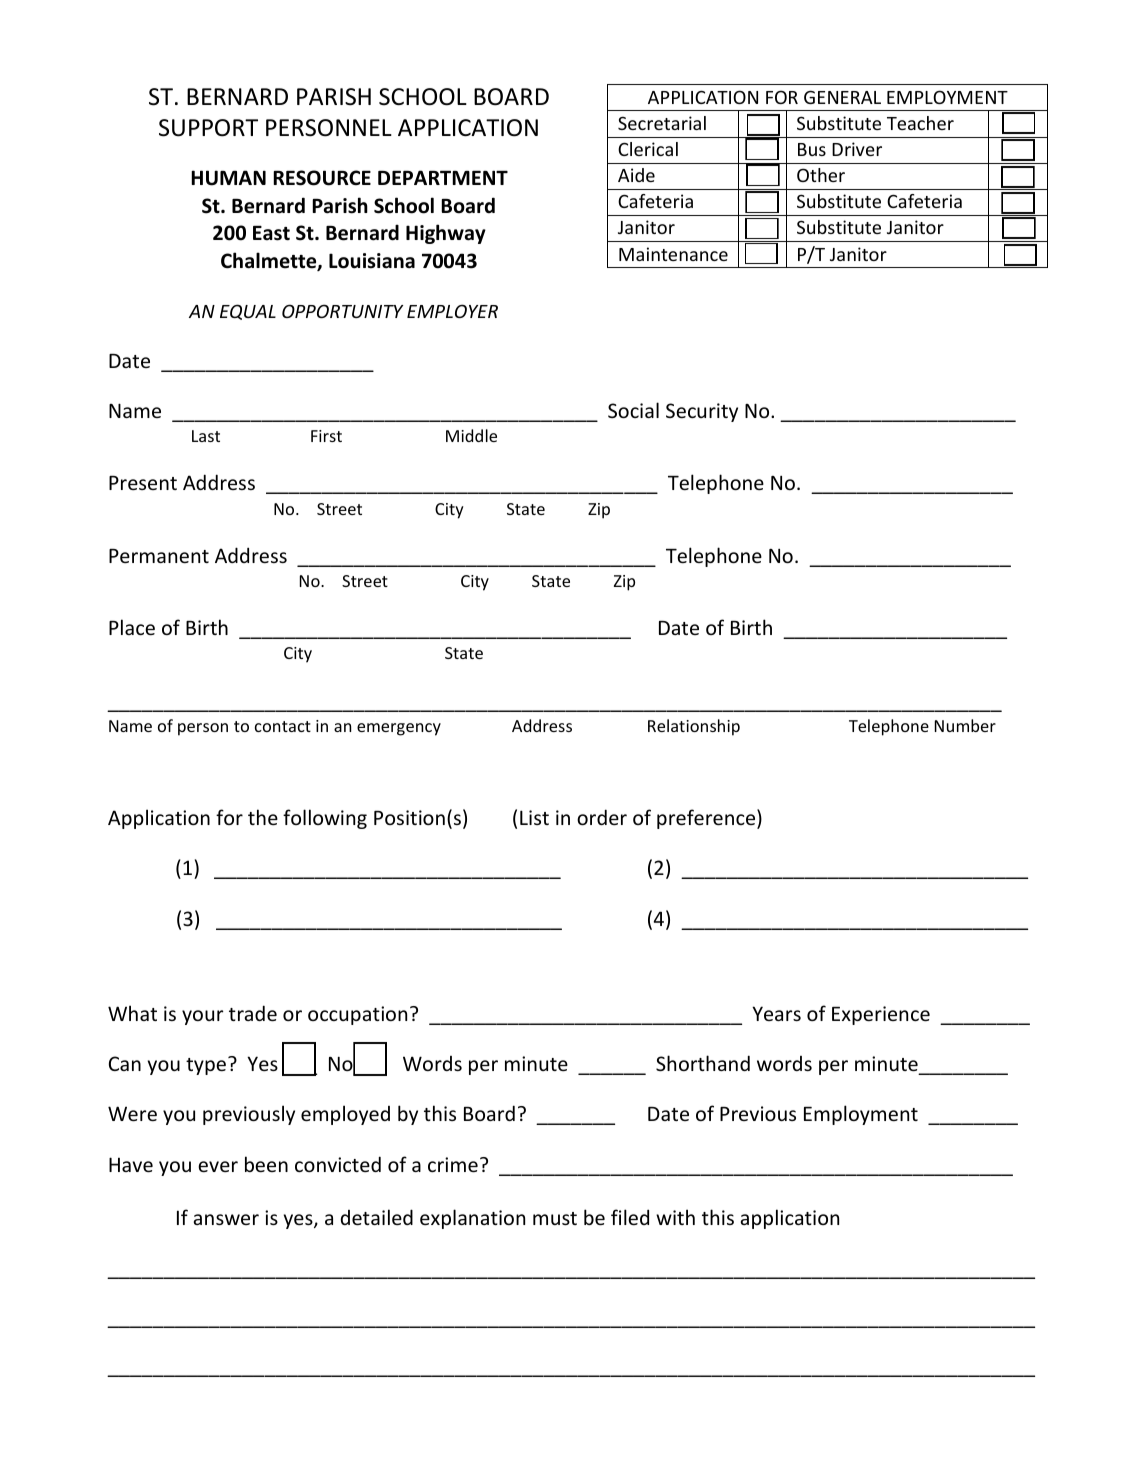 Image resolution: width=1145 pixels, height=1482 pixels. I want to click on Clerical, so click(648, 149).
